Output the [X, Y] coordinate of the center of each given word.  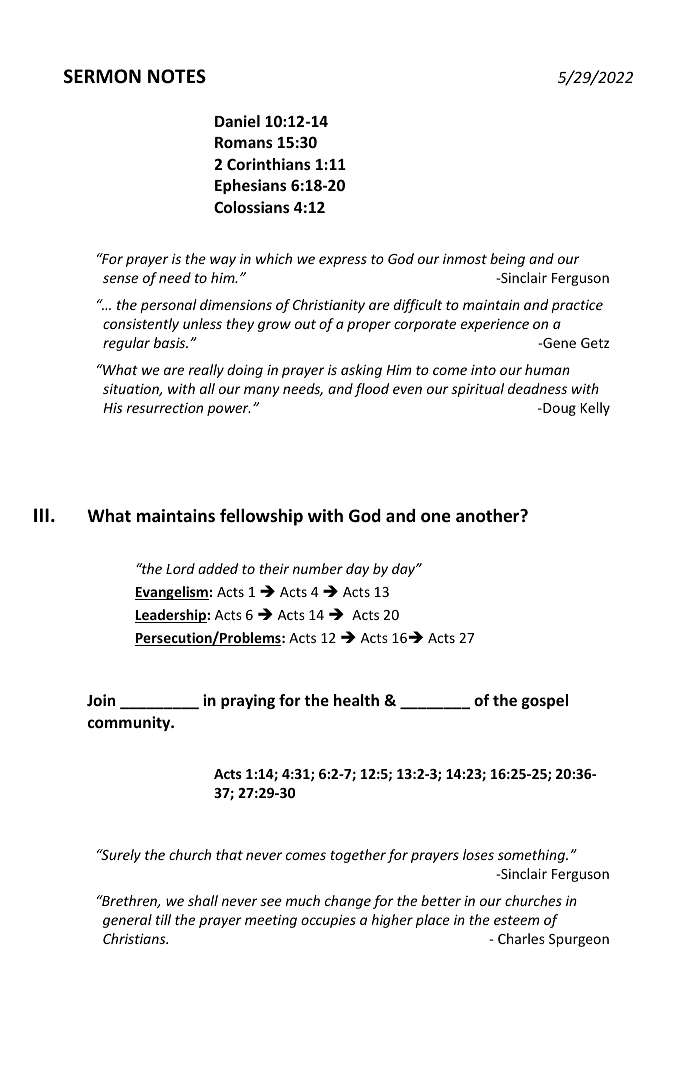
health [356, 700]
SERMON [102, 76]
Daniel [237, 121]
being [507, 260]
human [547, 369]
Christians [135, 938]
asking [361, 371]
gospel [545, 701]
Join [101, 700]
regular [126, 344]
